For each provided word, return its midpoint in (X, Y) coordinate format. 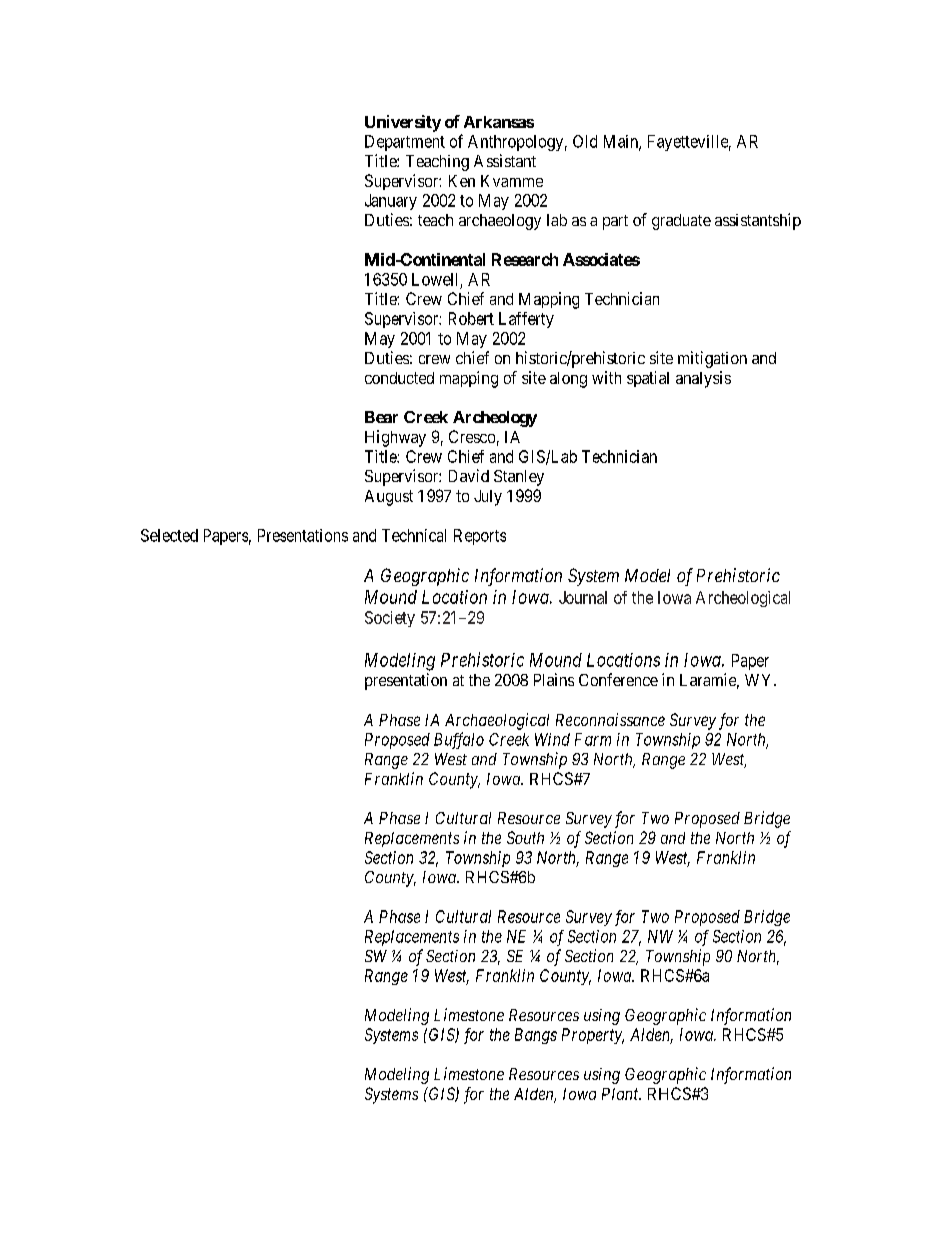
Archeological (743, 599)
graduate (681, 222)
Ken (462, 181)
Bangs (536, 1036)
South (525, 837)
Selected (169, 535)
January (391, 202)
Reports (480, 537)
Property (593, 1036)
